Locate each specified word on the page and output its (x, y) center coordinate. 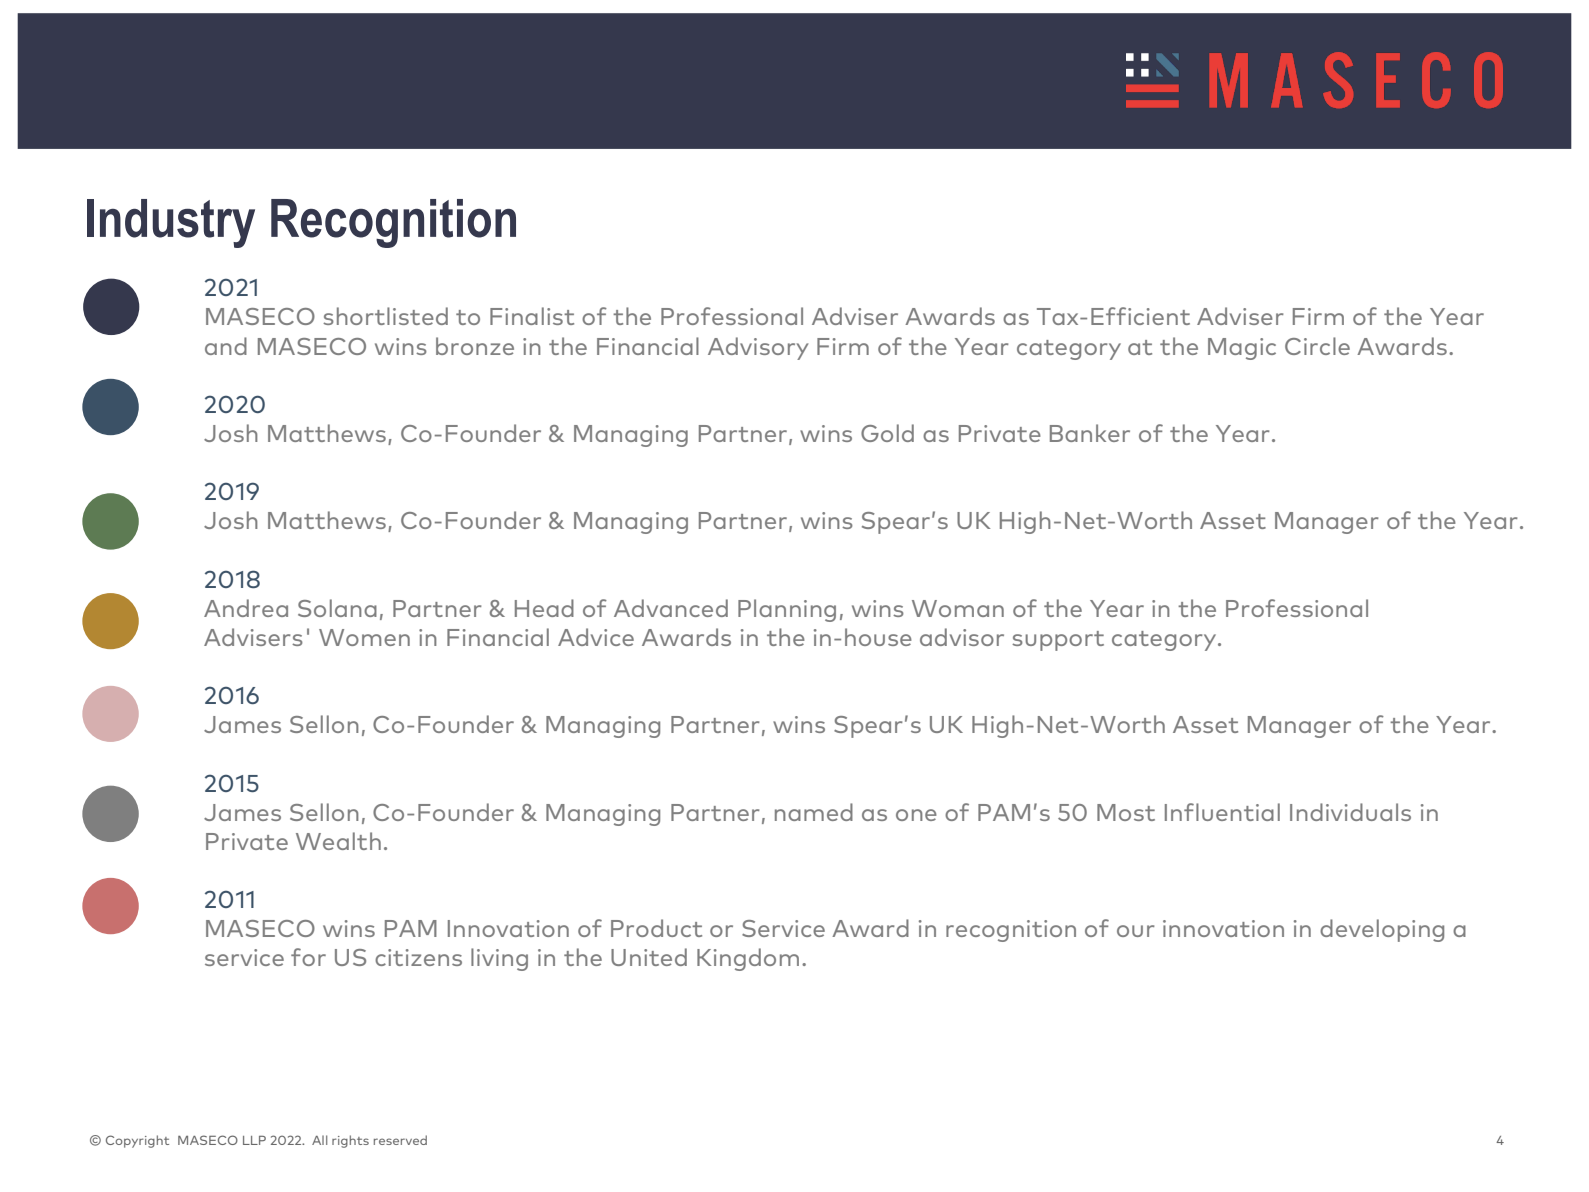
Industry (171, 223)
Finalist (532, 316)
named (814, 812)
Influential (1222, 812)
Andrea (246, 608)
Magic (1242, 349)
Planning (787, 610)
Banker (1090, 433)
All (319, 1140)
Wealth (338, 841)
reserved (400, 1140)
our (1136, 931)
